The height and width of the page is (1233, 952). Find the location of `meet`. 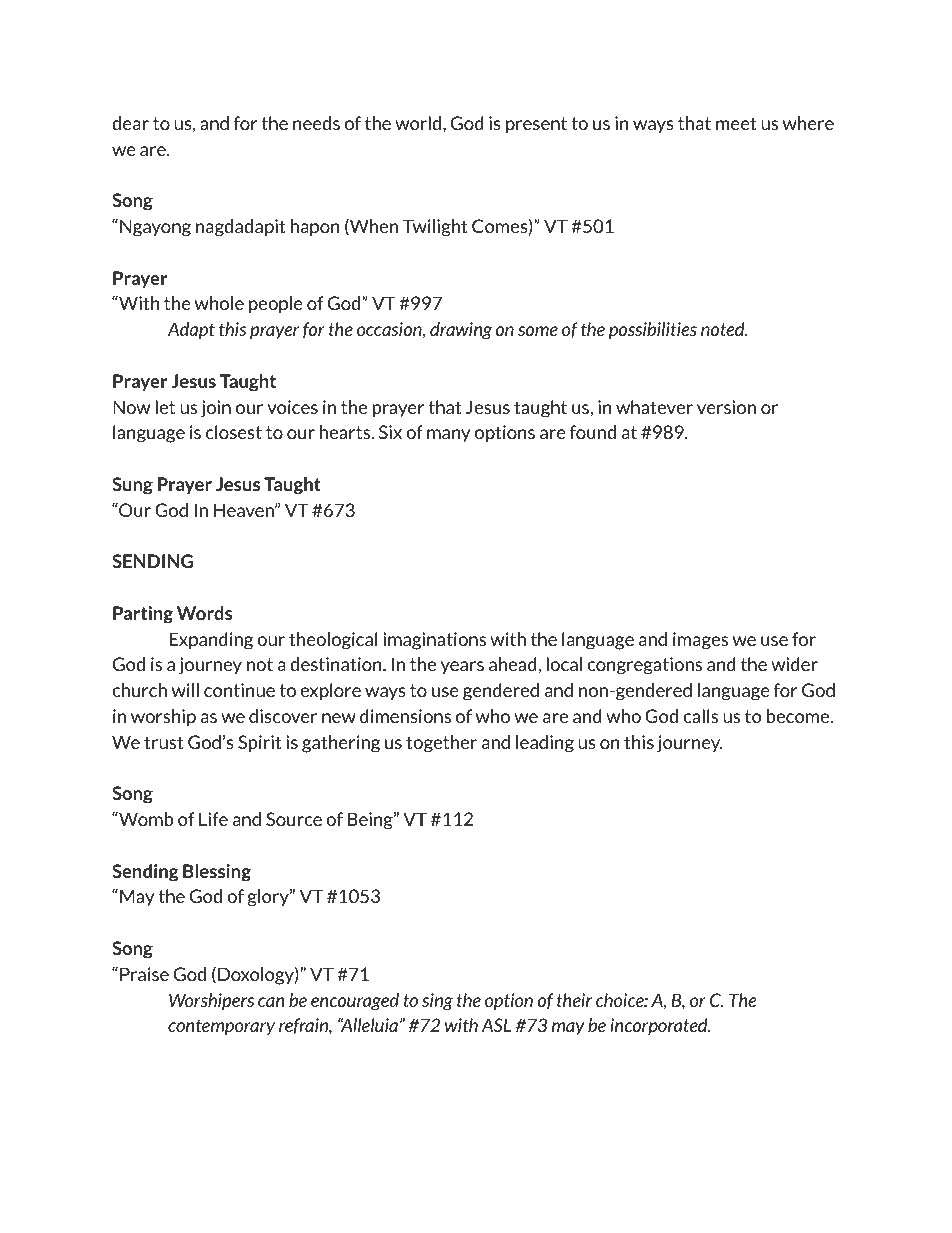

meet is located at coordinates (736, 123).
